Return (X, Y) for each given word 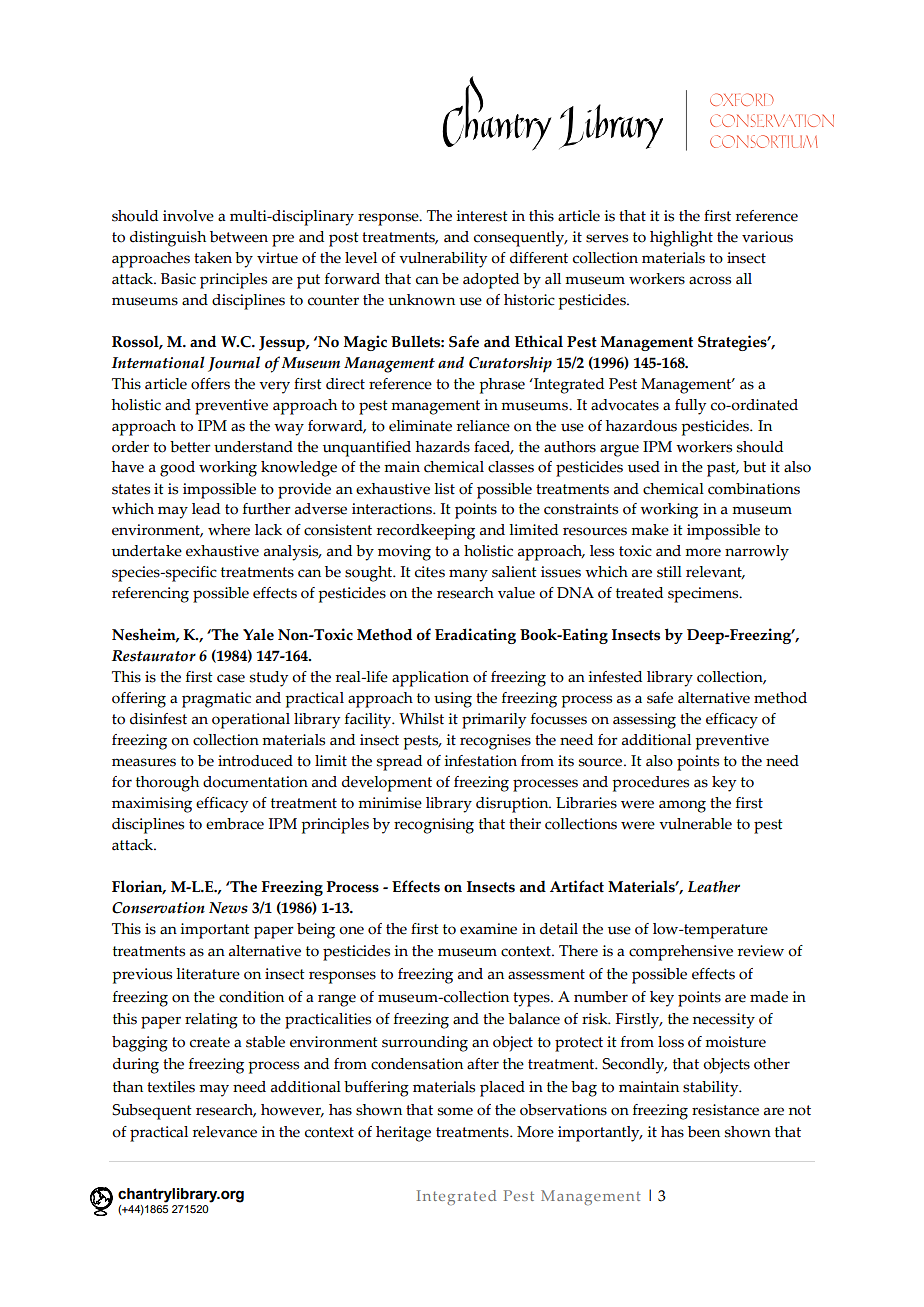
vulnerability (443, 260)
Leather (714, 886)
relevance (225, 1132)
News (228, 908)
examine (488, 929)
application (430, 679)
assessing (644, 721)
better (190, 447)
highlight (681, 239)
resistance (725, 1110)
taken (213, 258)
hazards (443, 447)
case (231, 678)
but (754, 467)
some (455, 1111)
